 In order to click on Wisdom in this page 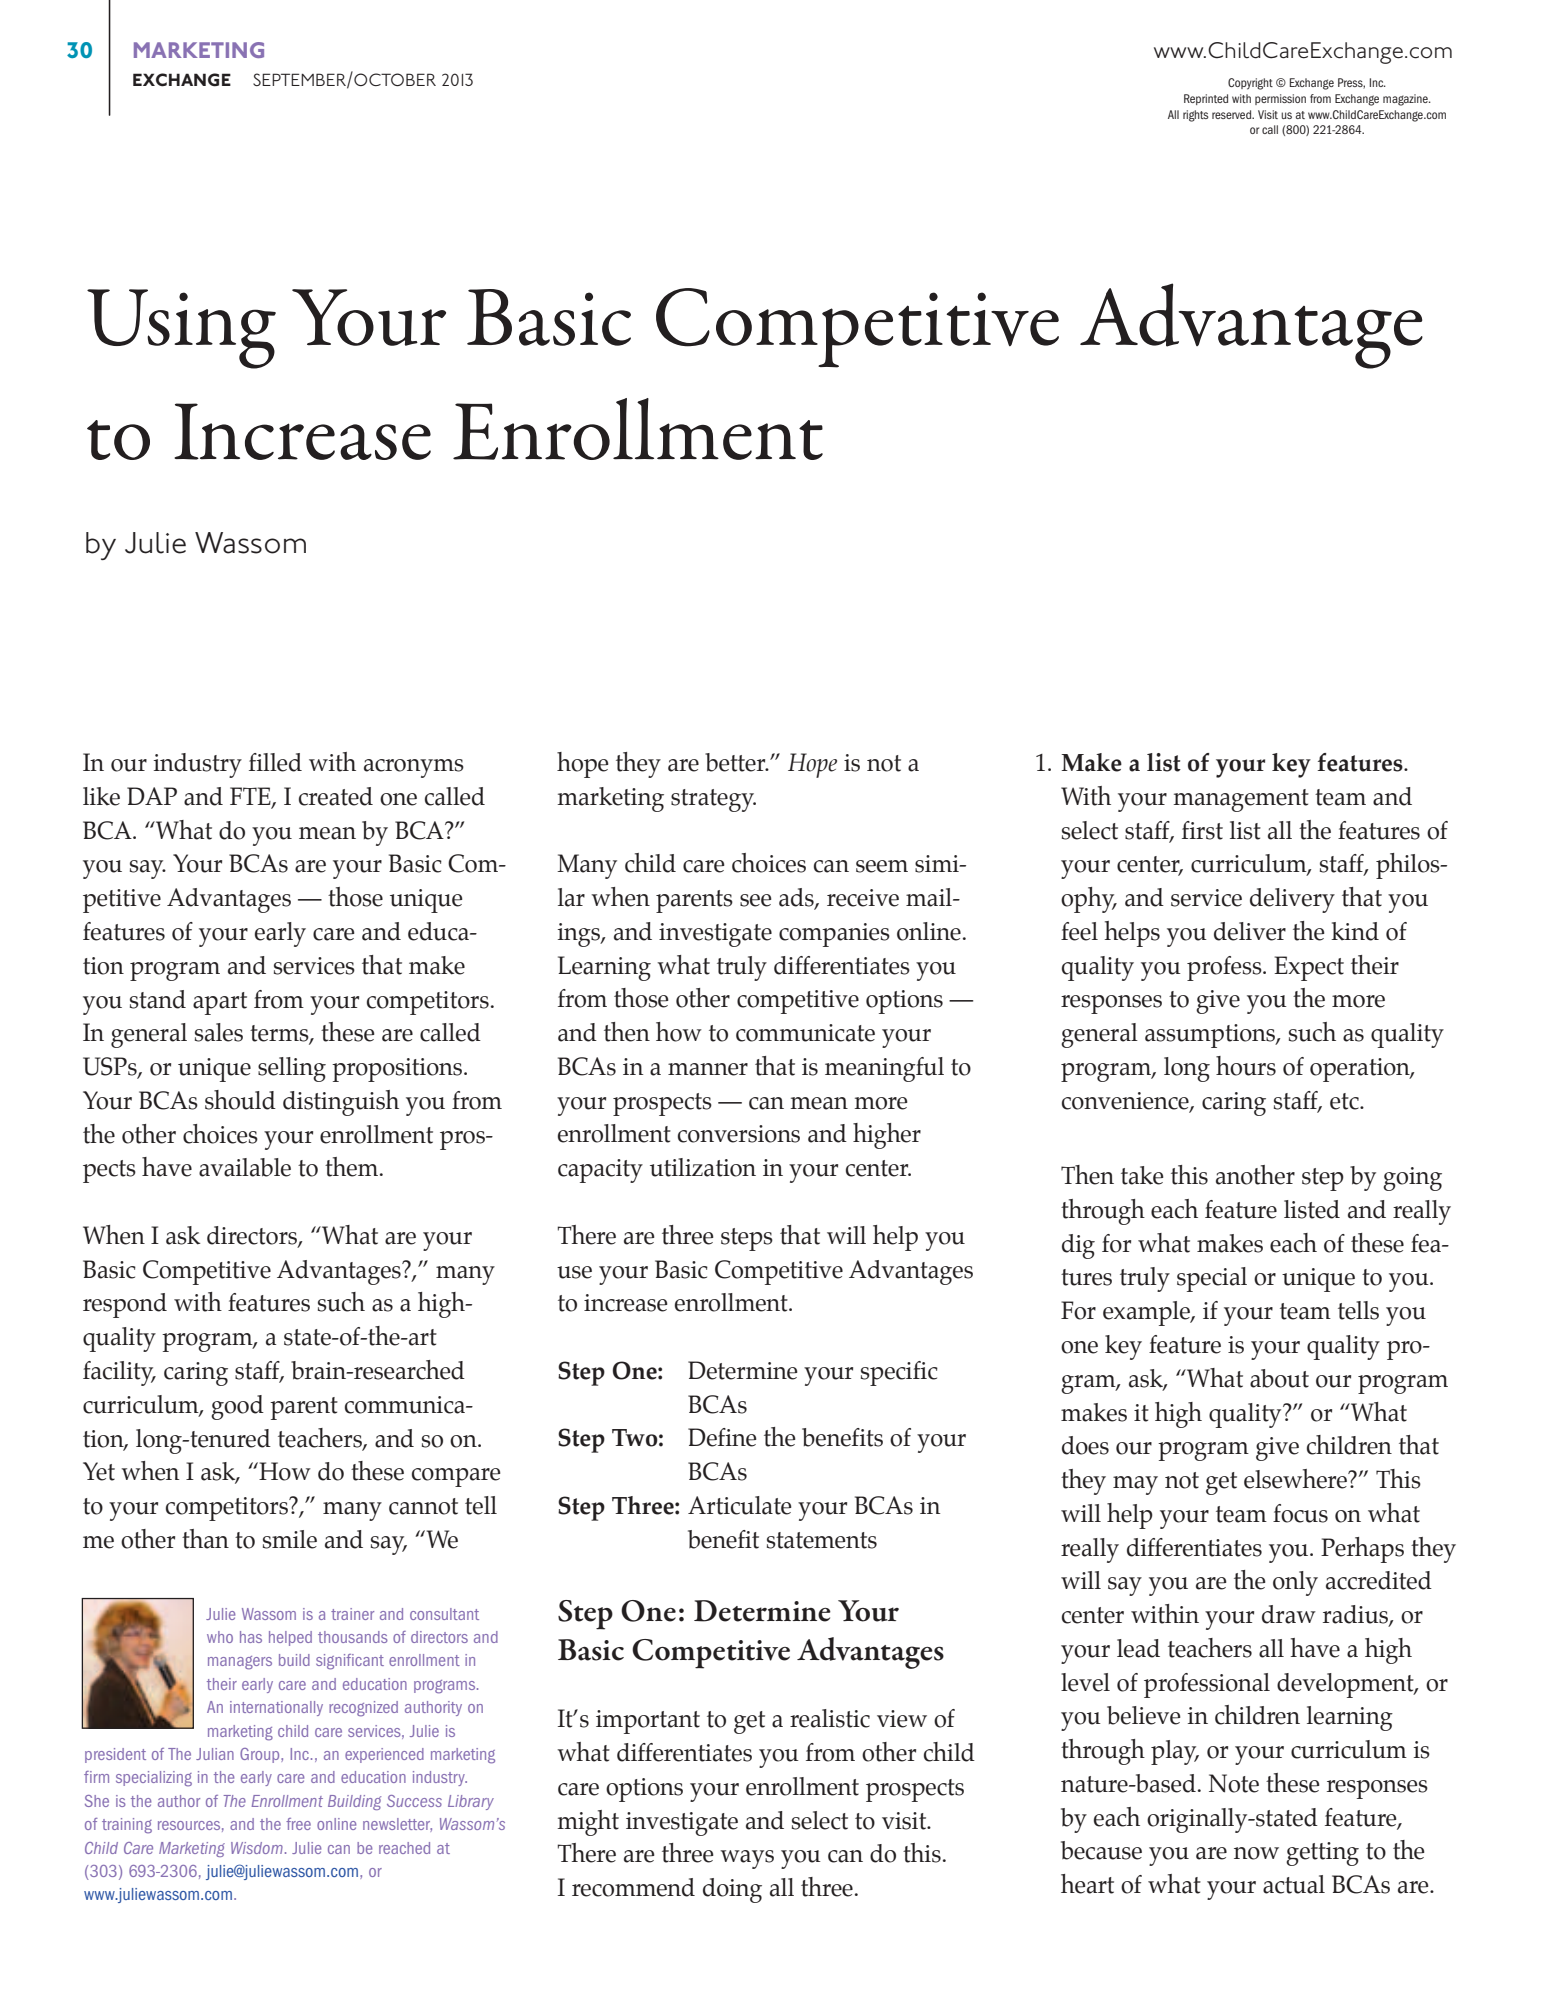, I will do `click(257, 1848)`.
